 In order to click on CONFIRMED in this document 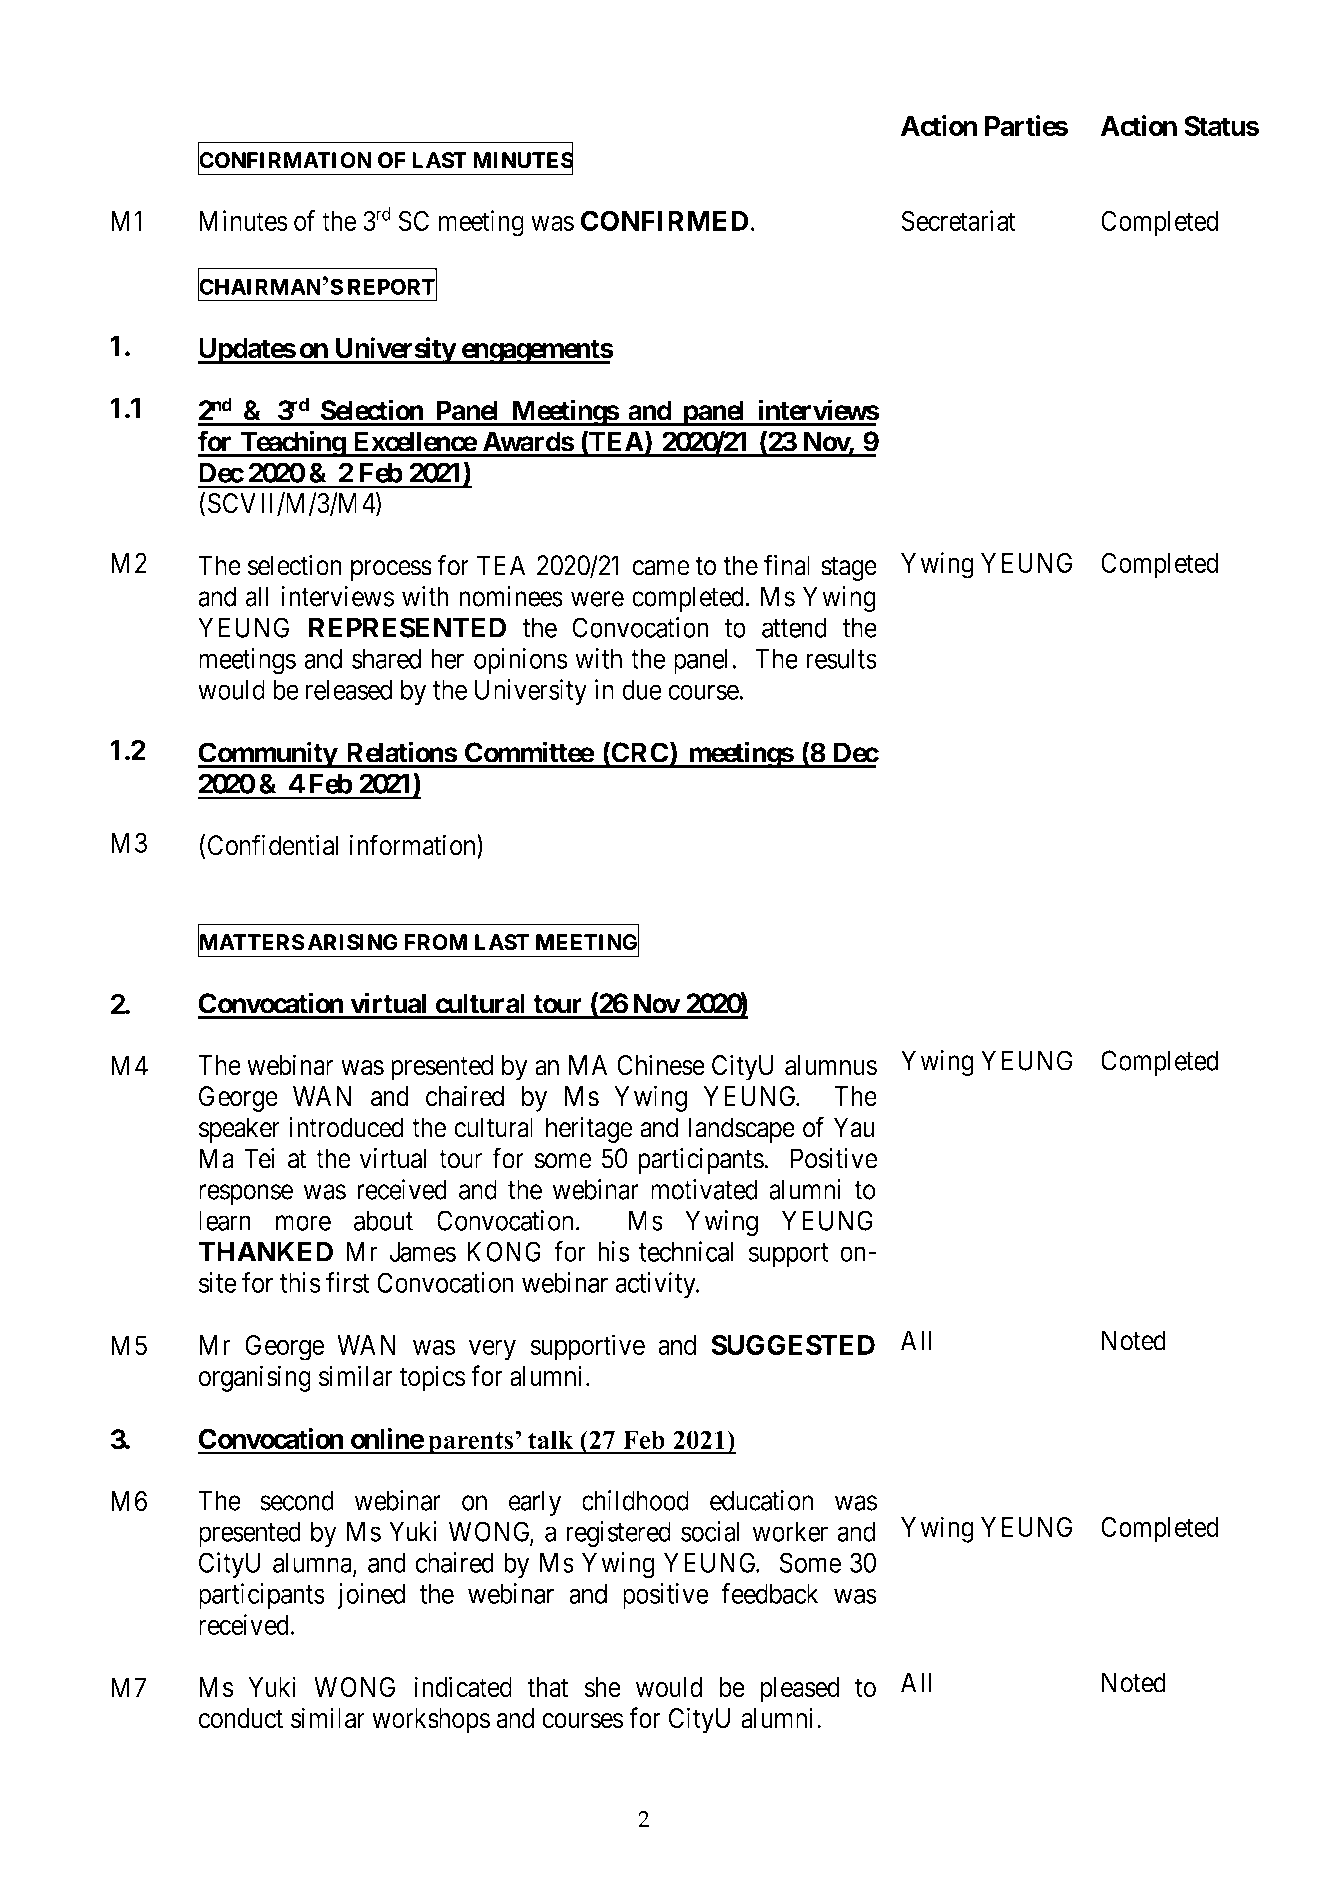, I will do `click(664, 220)`.
